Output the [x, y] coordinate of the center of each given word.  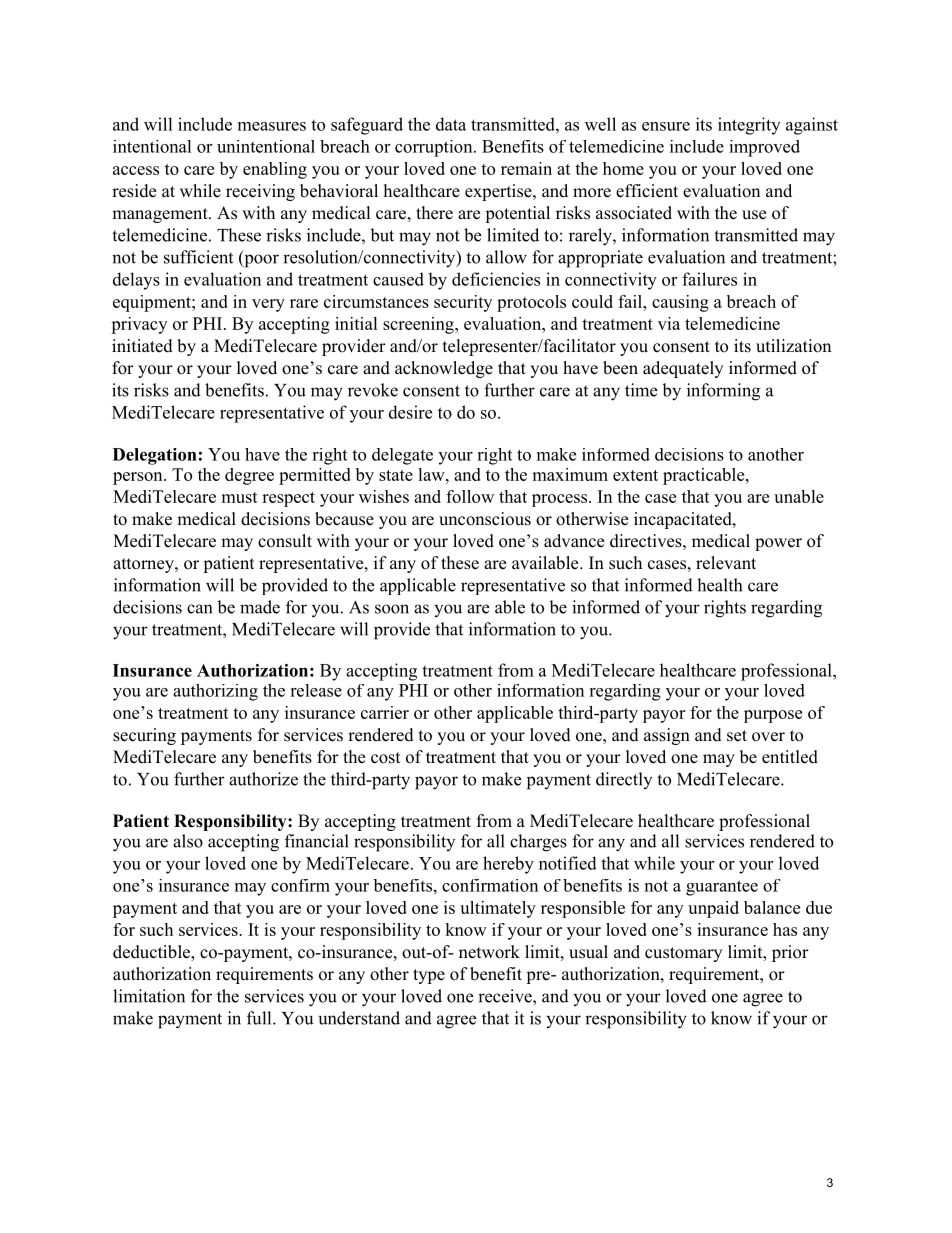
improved [764, 148]
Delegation [155, 456]
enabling [275, 170]
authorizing [215, 692]
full [260, 1018]
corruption [435, 148]
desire [410, 412]
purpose [773, 716]
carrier [385, 712]
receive [506, 996]
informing [723, 392]
